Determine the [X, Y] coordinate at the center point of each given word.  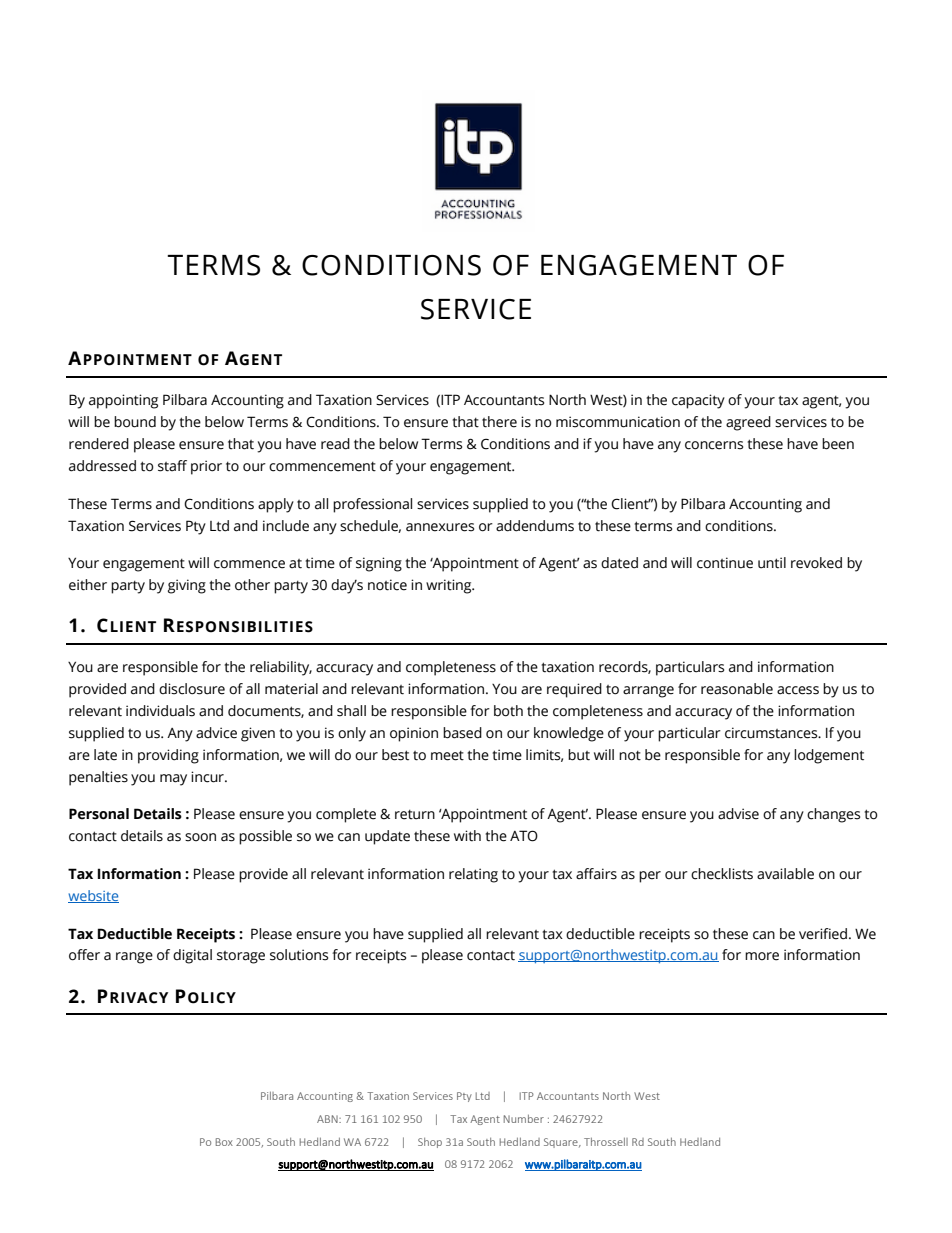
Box [224, 1142]
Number [524, 1119]
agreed [748, 423]
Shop [430, 1143]
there [499, 422]
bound [135, 422]
